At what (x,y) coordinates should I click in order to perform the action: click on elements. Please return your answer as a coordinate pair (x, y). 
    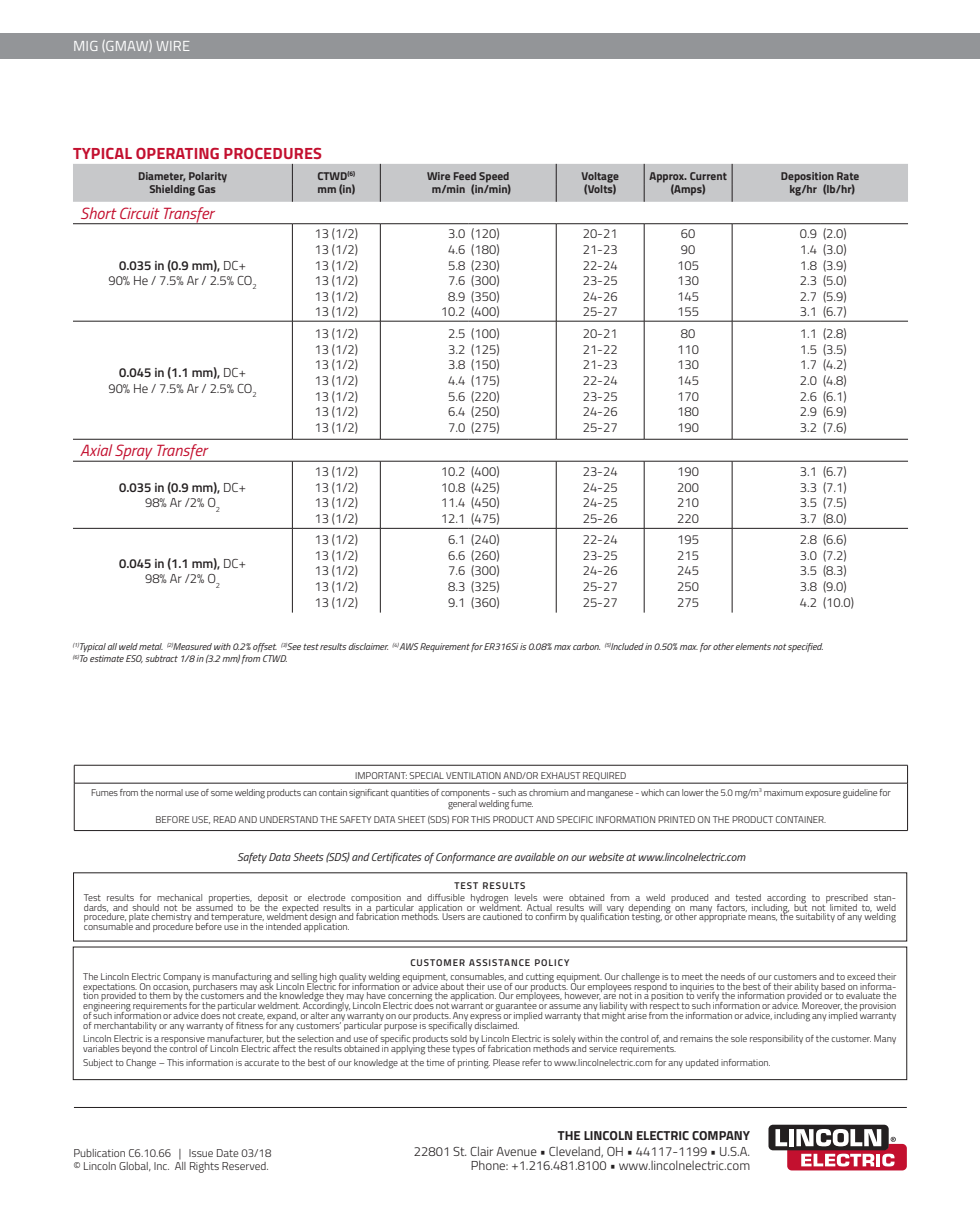
    Looking at the image, I should click on (753, 646).
